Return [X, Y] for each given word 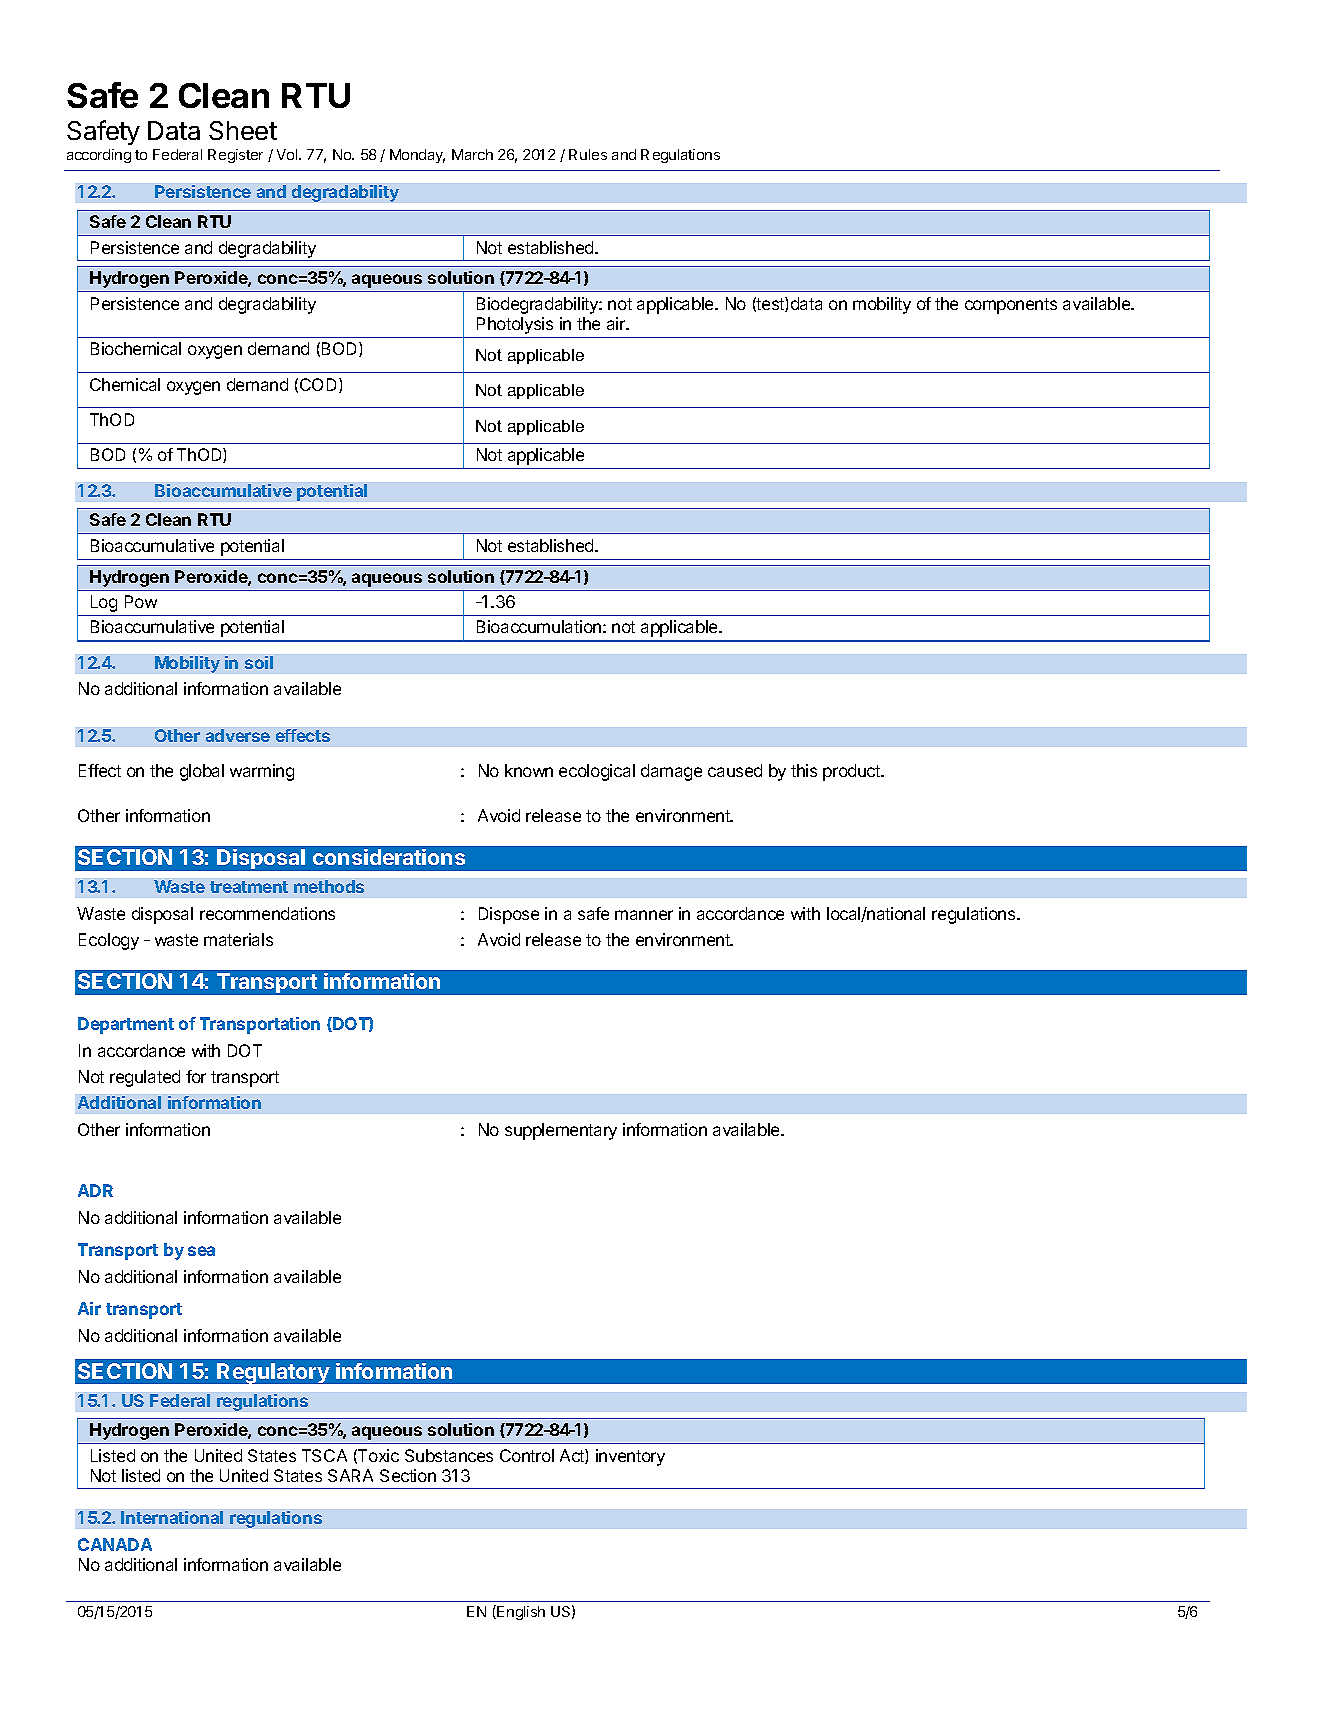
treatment [249, 887]
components [1011, 306]
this [804, 770]
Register [235, 156]
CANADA [115, 1544]
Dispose [509, 915]
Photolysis [515, 325]
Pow [141, 601]
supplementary [561, 1131]
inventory [630, 1457]
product [853, 772]
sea [201, 1251]
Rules [588, 154]
